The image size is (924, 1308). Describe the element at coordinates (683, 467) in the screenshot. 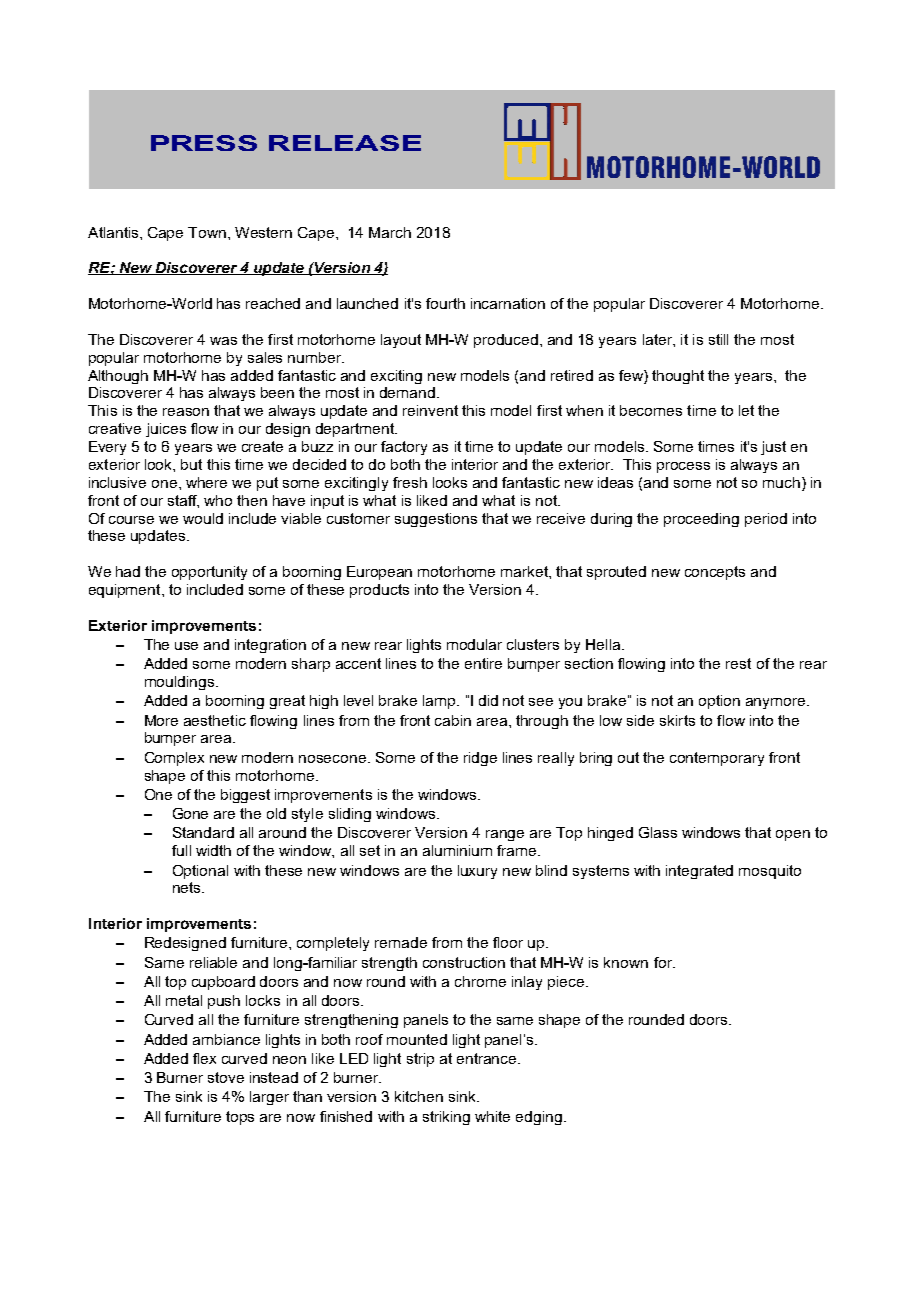

I see `process` at that location.
